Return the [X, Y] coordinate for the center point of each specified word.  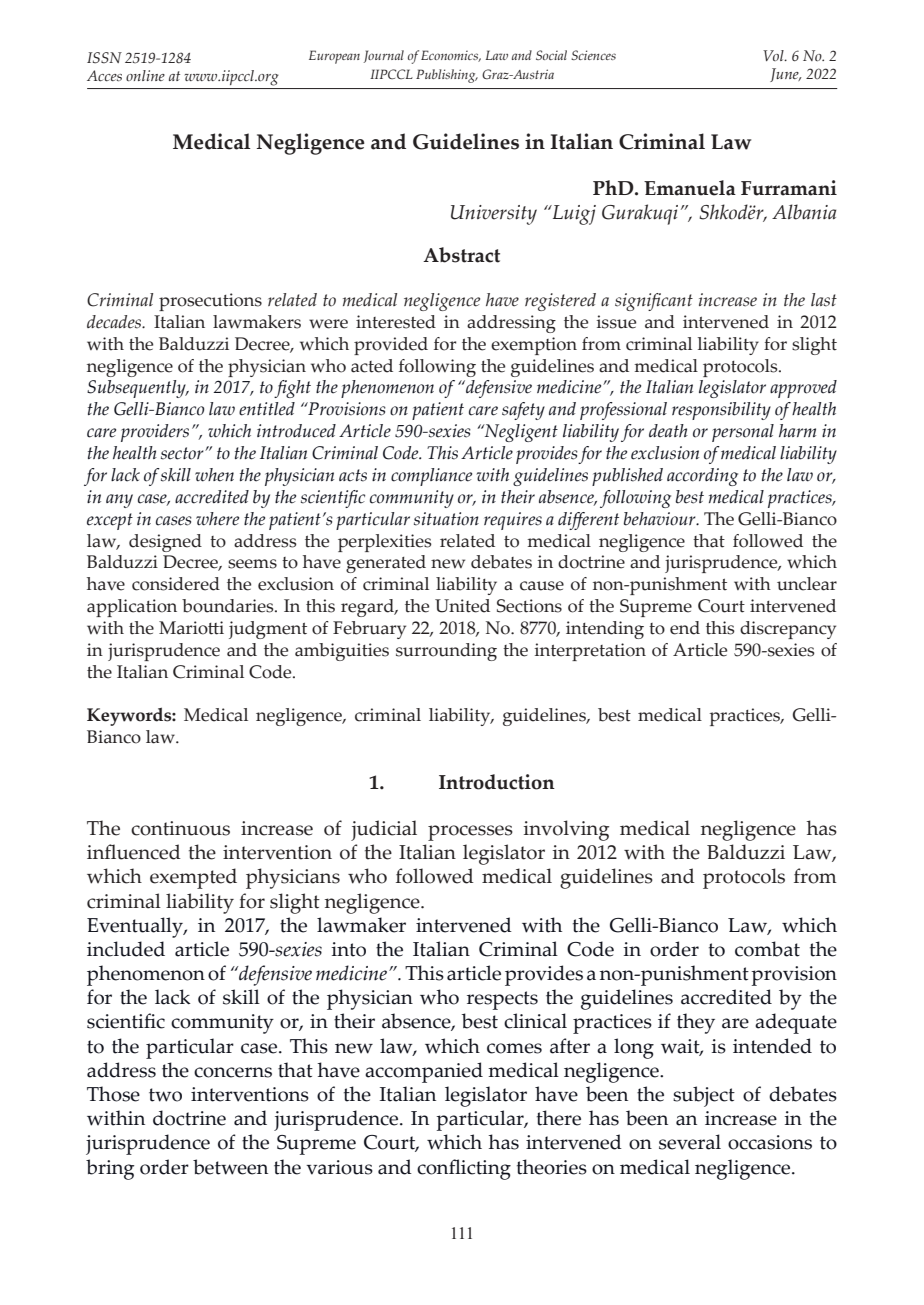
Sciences [593, 55]
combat [767, 949]
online [145, 75]
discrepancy [788, 630]
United [462, 606]
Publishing [447, 76]
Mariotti [191, 628]
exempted [193, 878]
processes [470, 833]
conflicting [464, 1169]
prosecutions [210, 302]
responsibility [721, 411]
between [230, 1167]
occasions [770, 1142]
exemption [534, 346]
